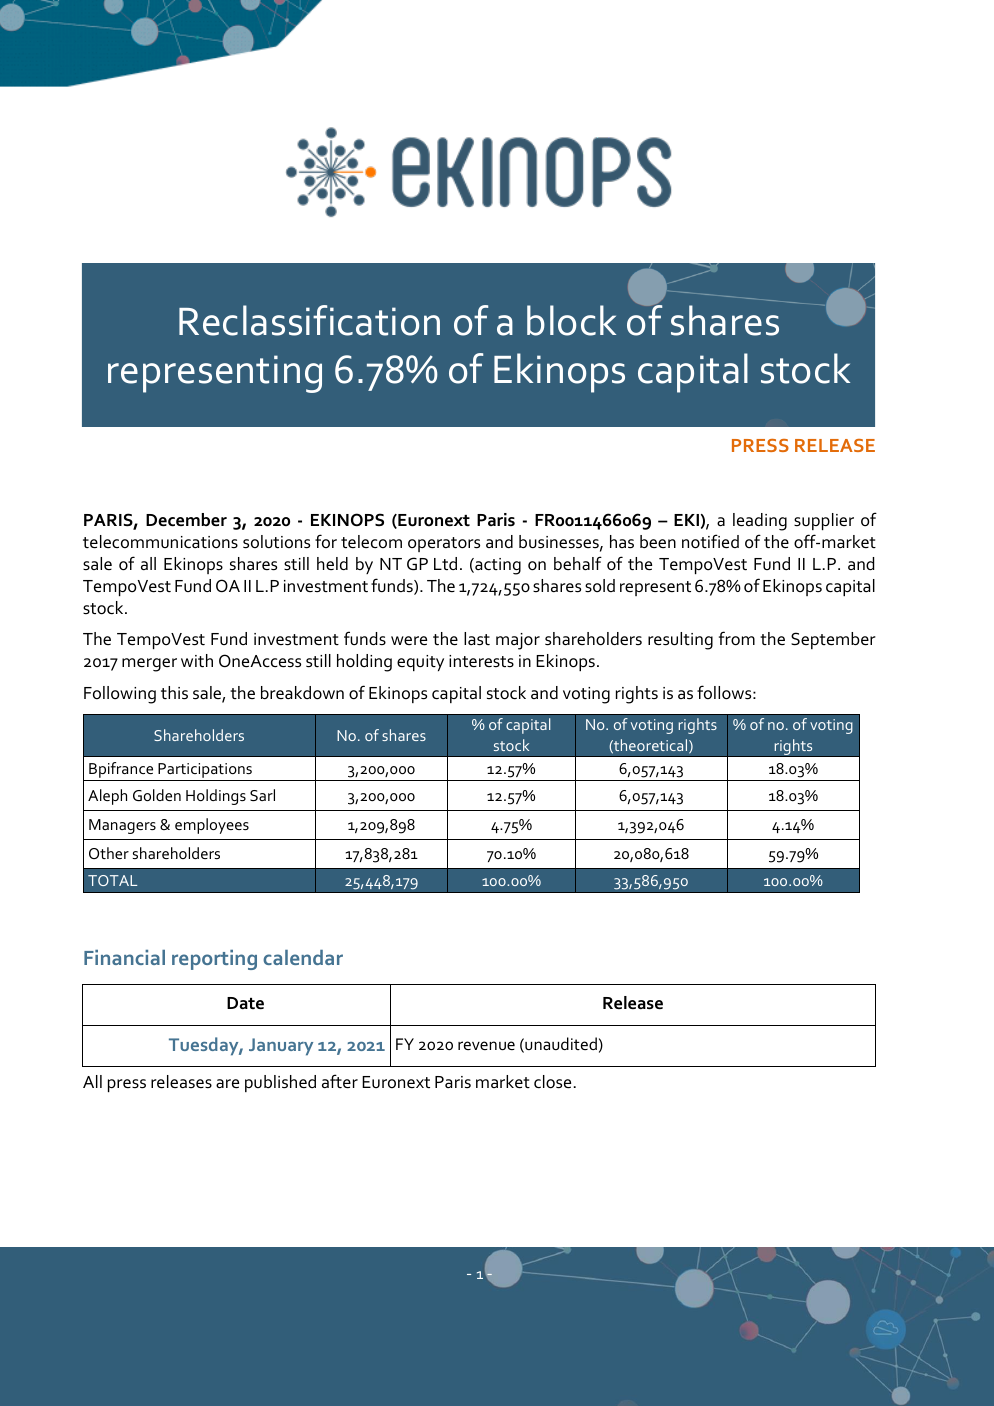 The height and width of the document is (1406, 994). What do you see at coordinates (571, 320) in the document?
I see `block` at bounding box center [571, 320].
